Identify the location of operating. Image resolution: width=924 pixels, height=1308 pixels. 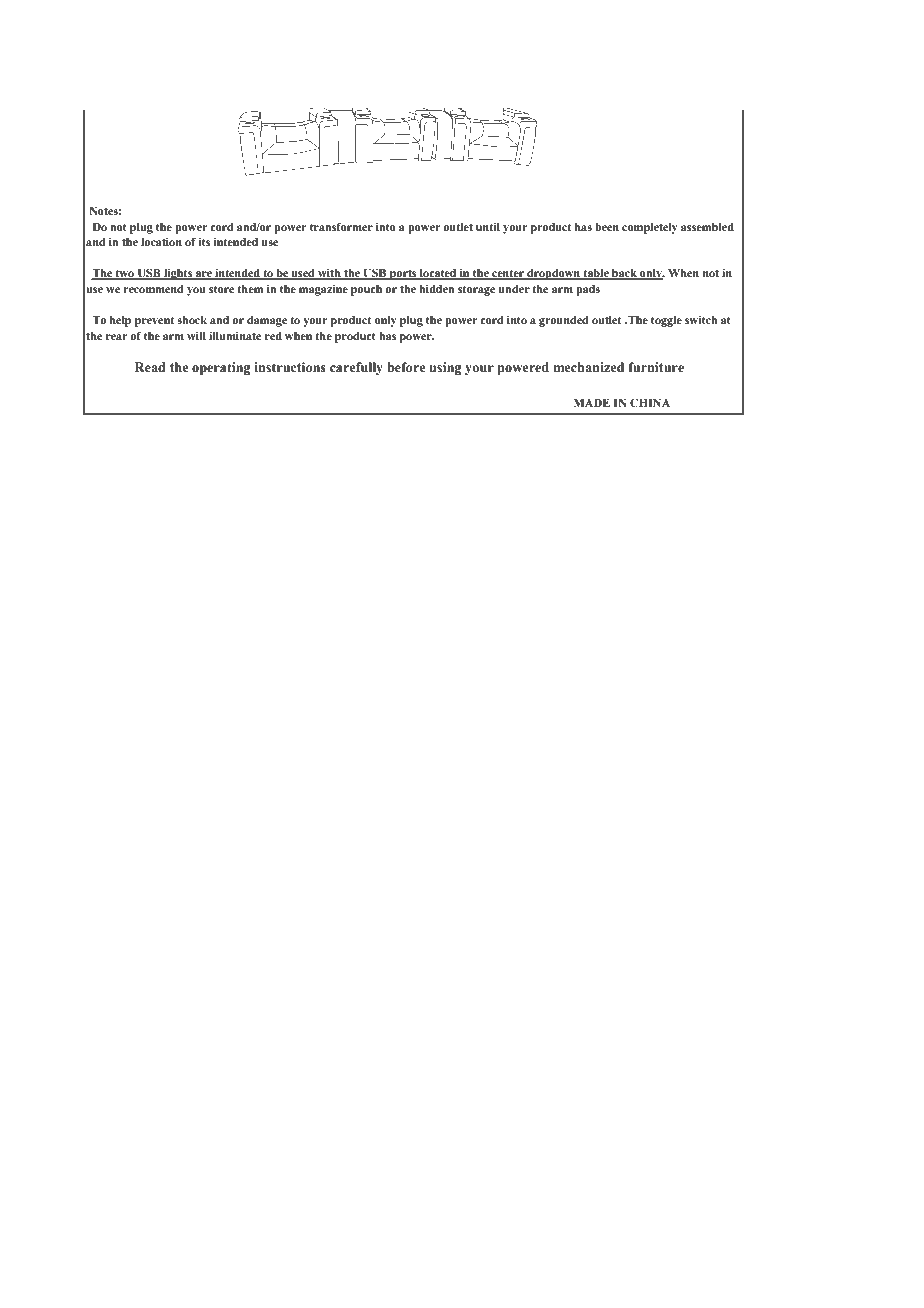
(221, 368).
